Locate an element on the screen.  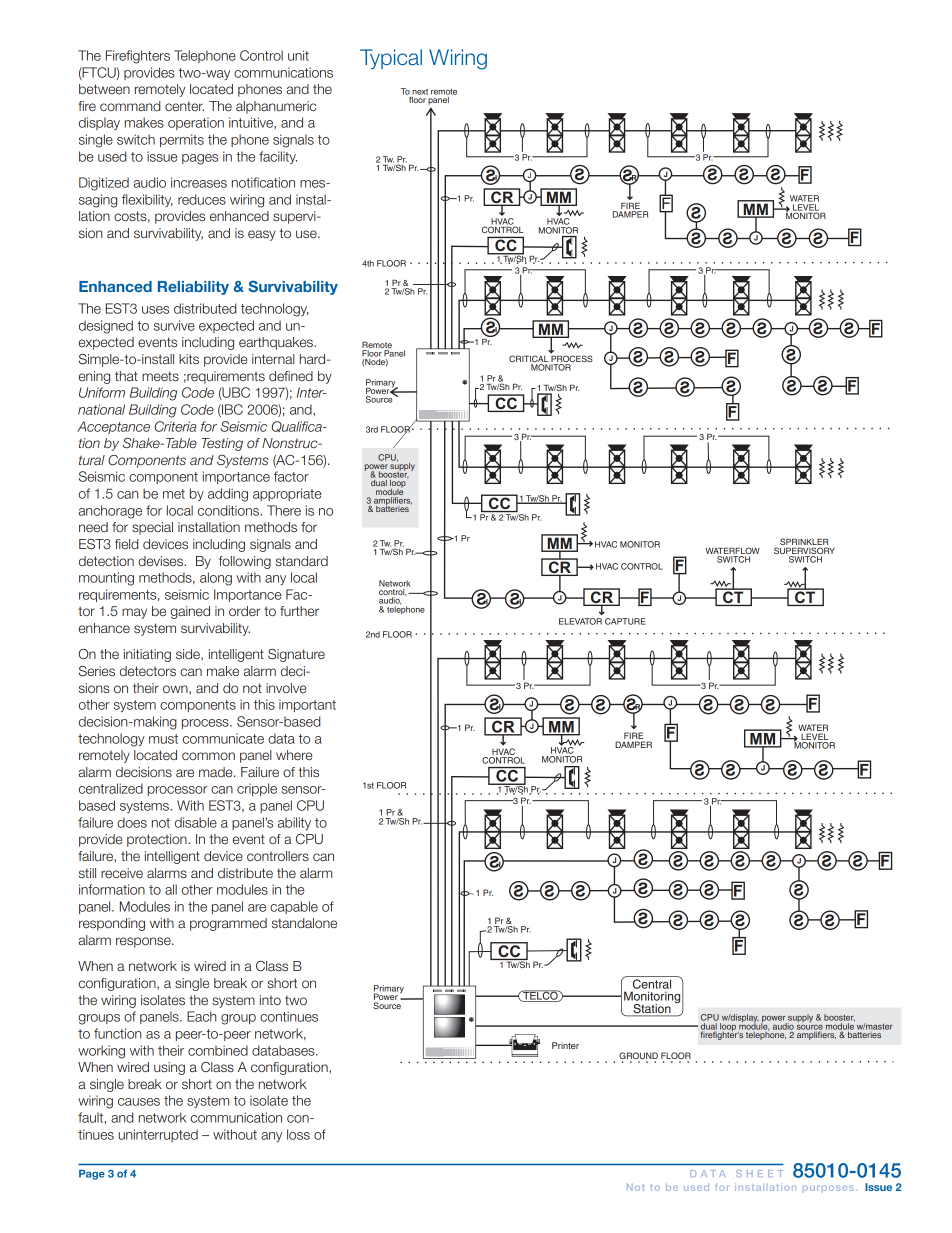
response is located at coordinates (144, 942).
